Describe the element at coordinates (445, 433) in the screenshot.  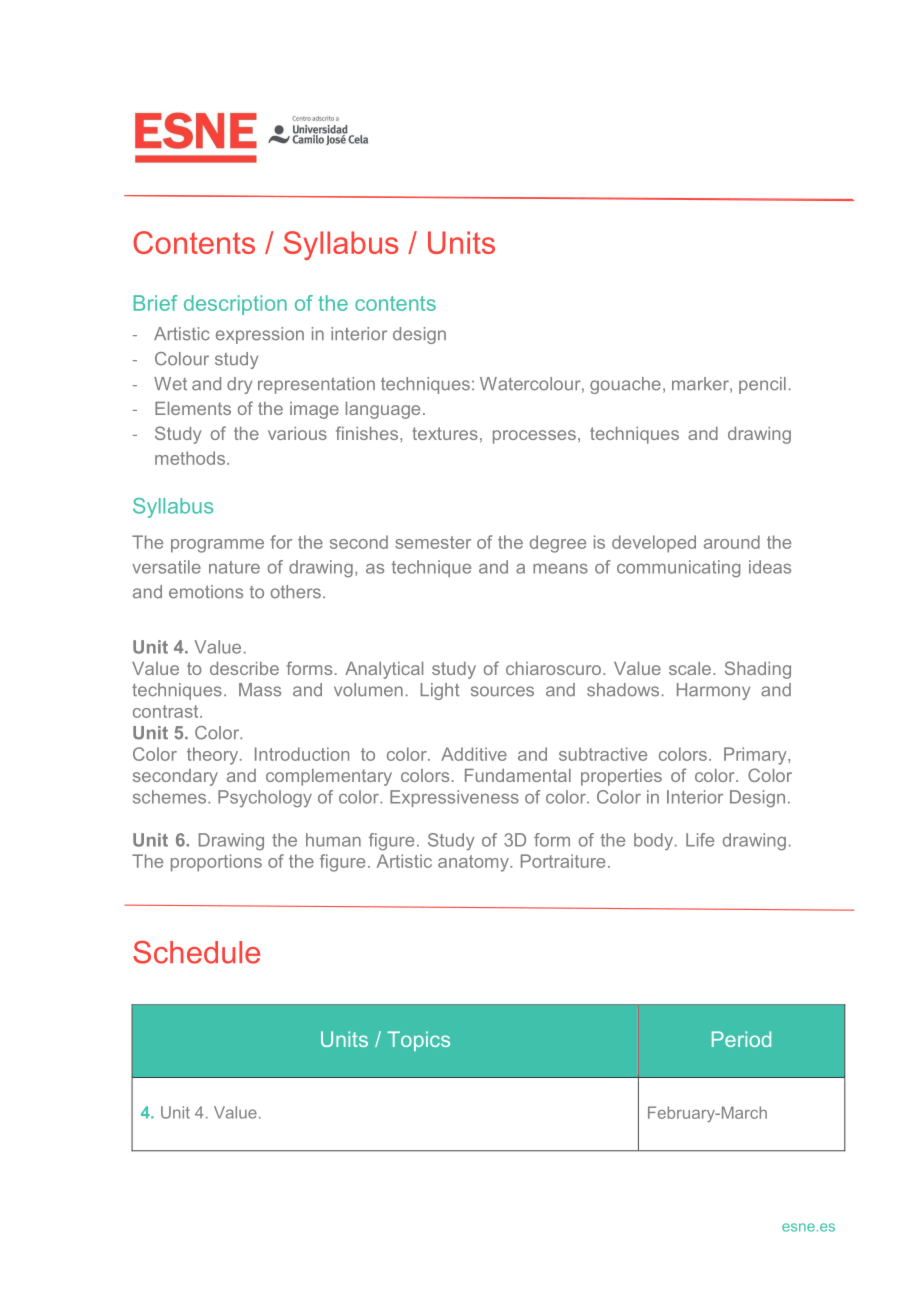
I see `textures` at that location.
